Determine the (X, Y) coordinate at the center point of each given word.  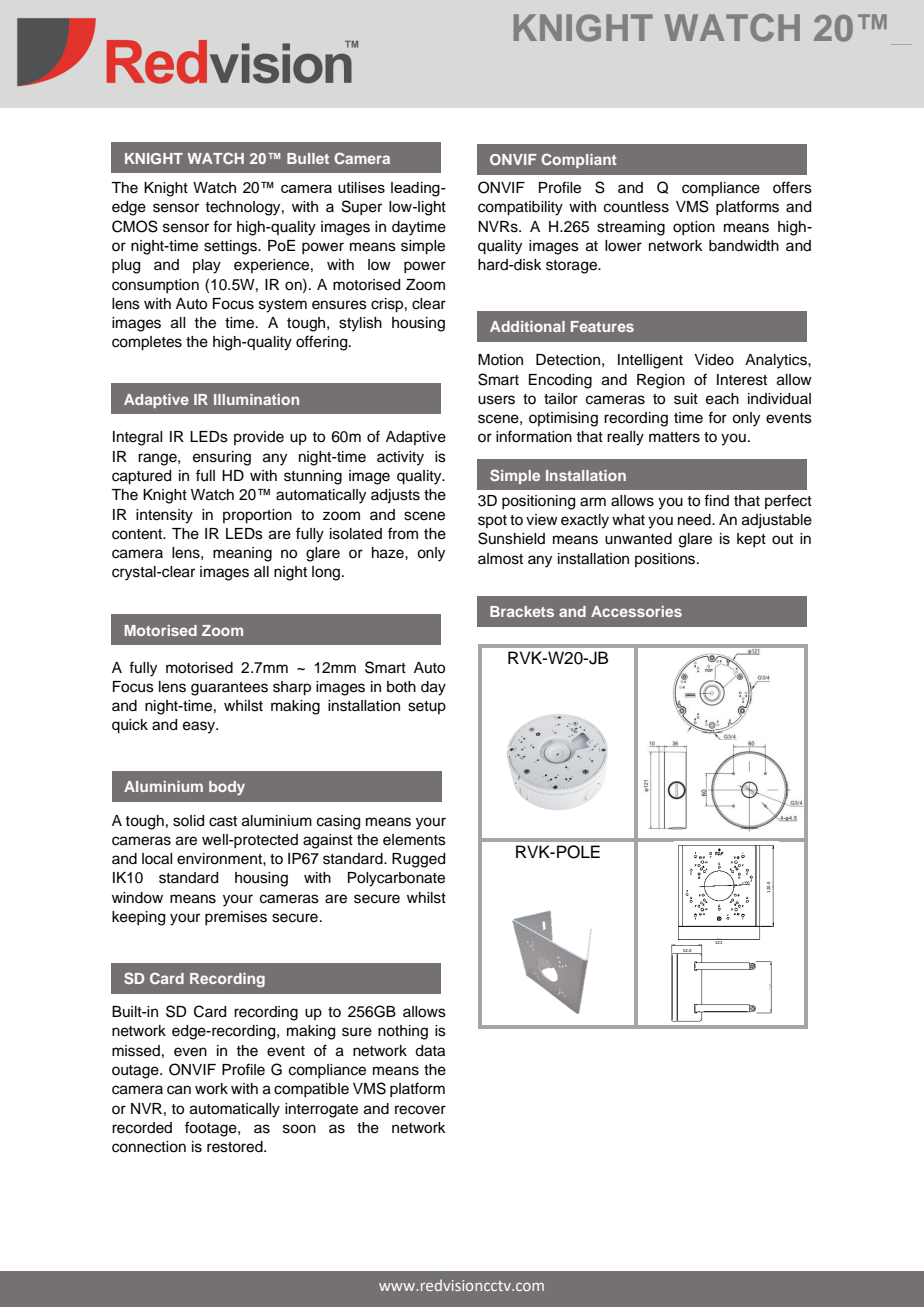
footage (212, 1129)
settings (231, 247)
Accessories (636, 611)
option (694, 228)
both (401, 687)
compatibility (520, 208)
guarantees (229, 689)
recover (420, 1110)
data (430, 1051)
